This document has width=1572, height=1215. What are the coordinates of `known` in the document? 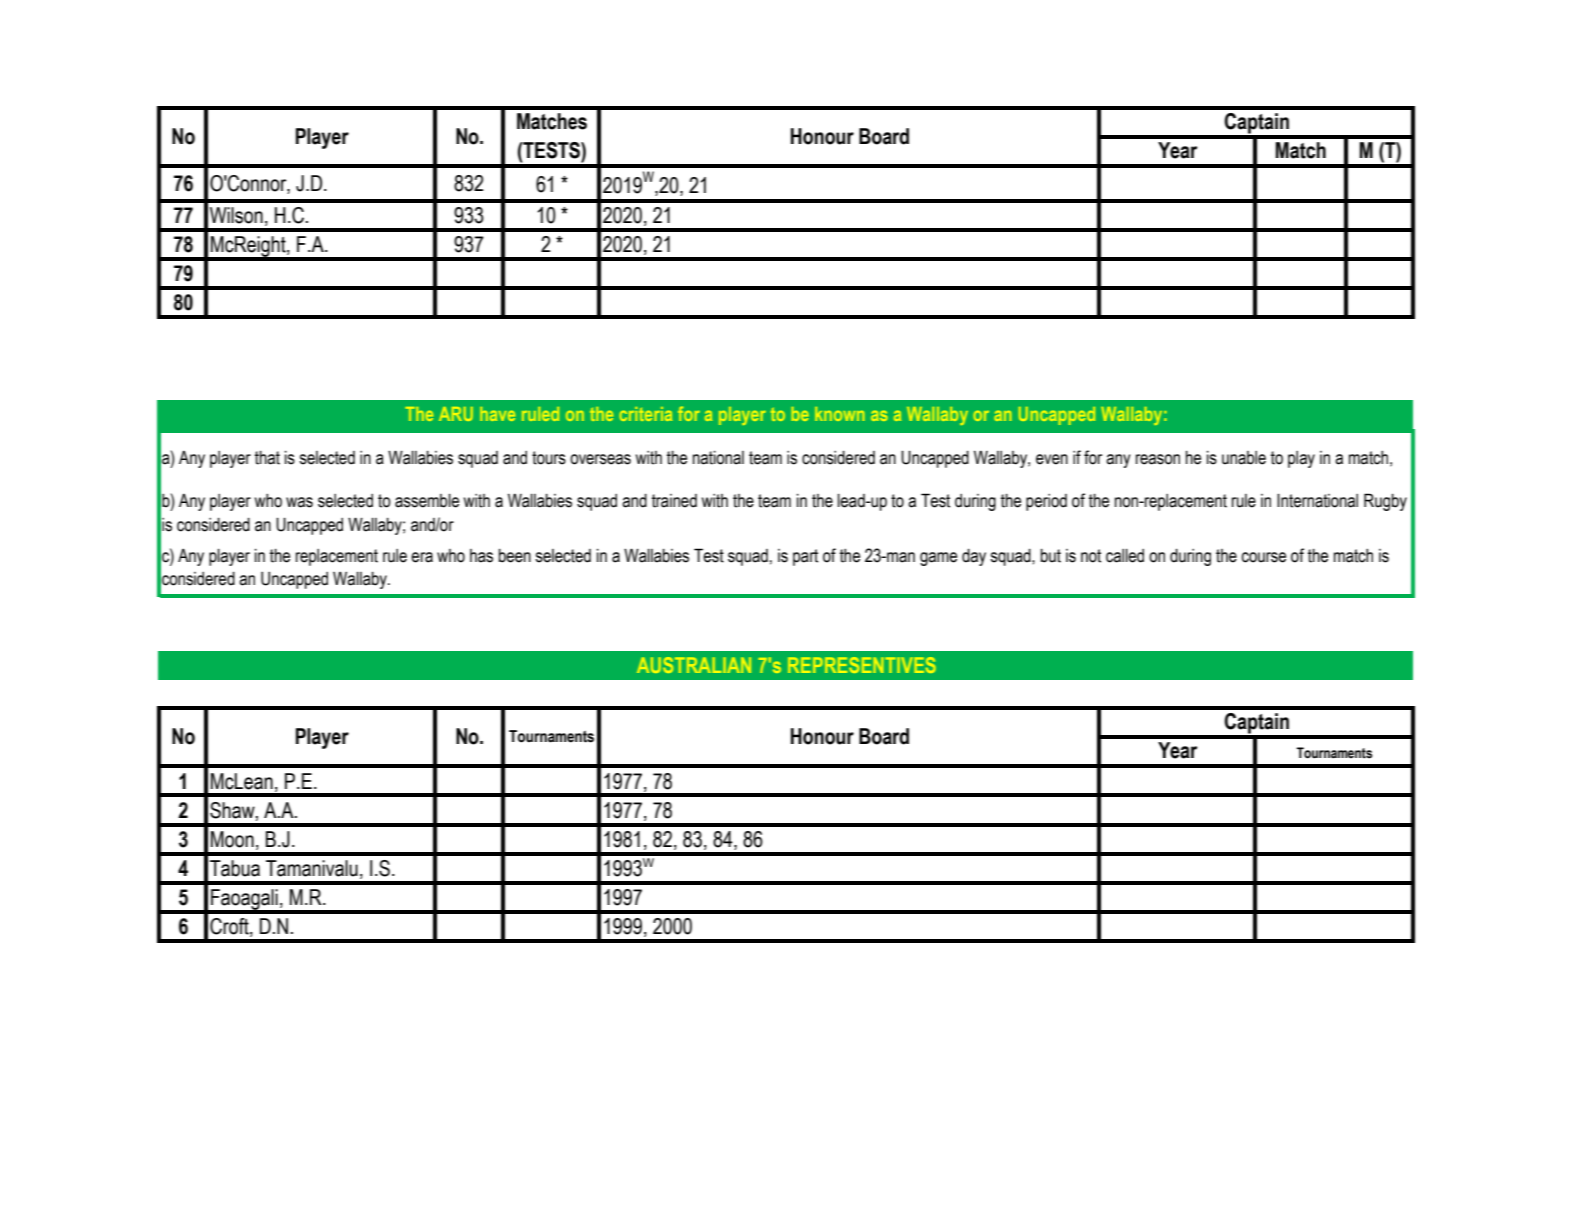 It's located at (840, 414).
